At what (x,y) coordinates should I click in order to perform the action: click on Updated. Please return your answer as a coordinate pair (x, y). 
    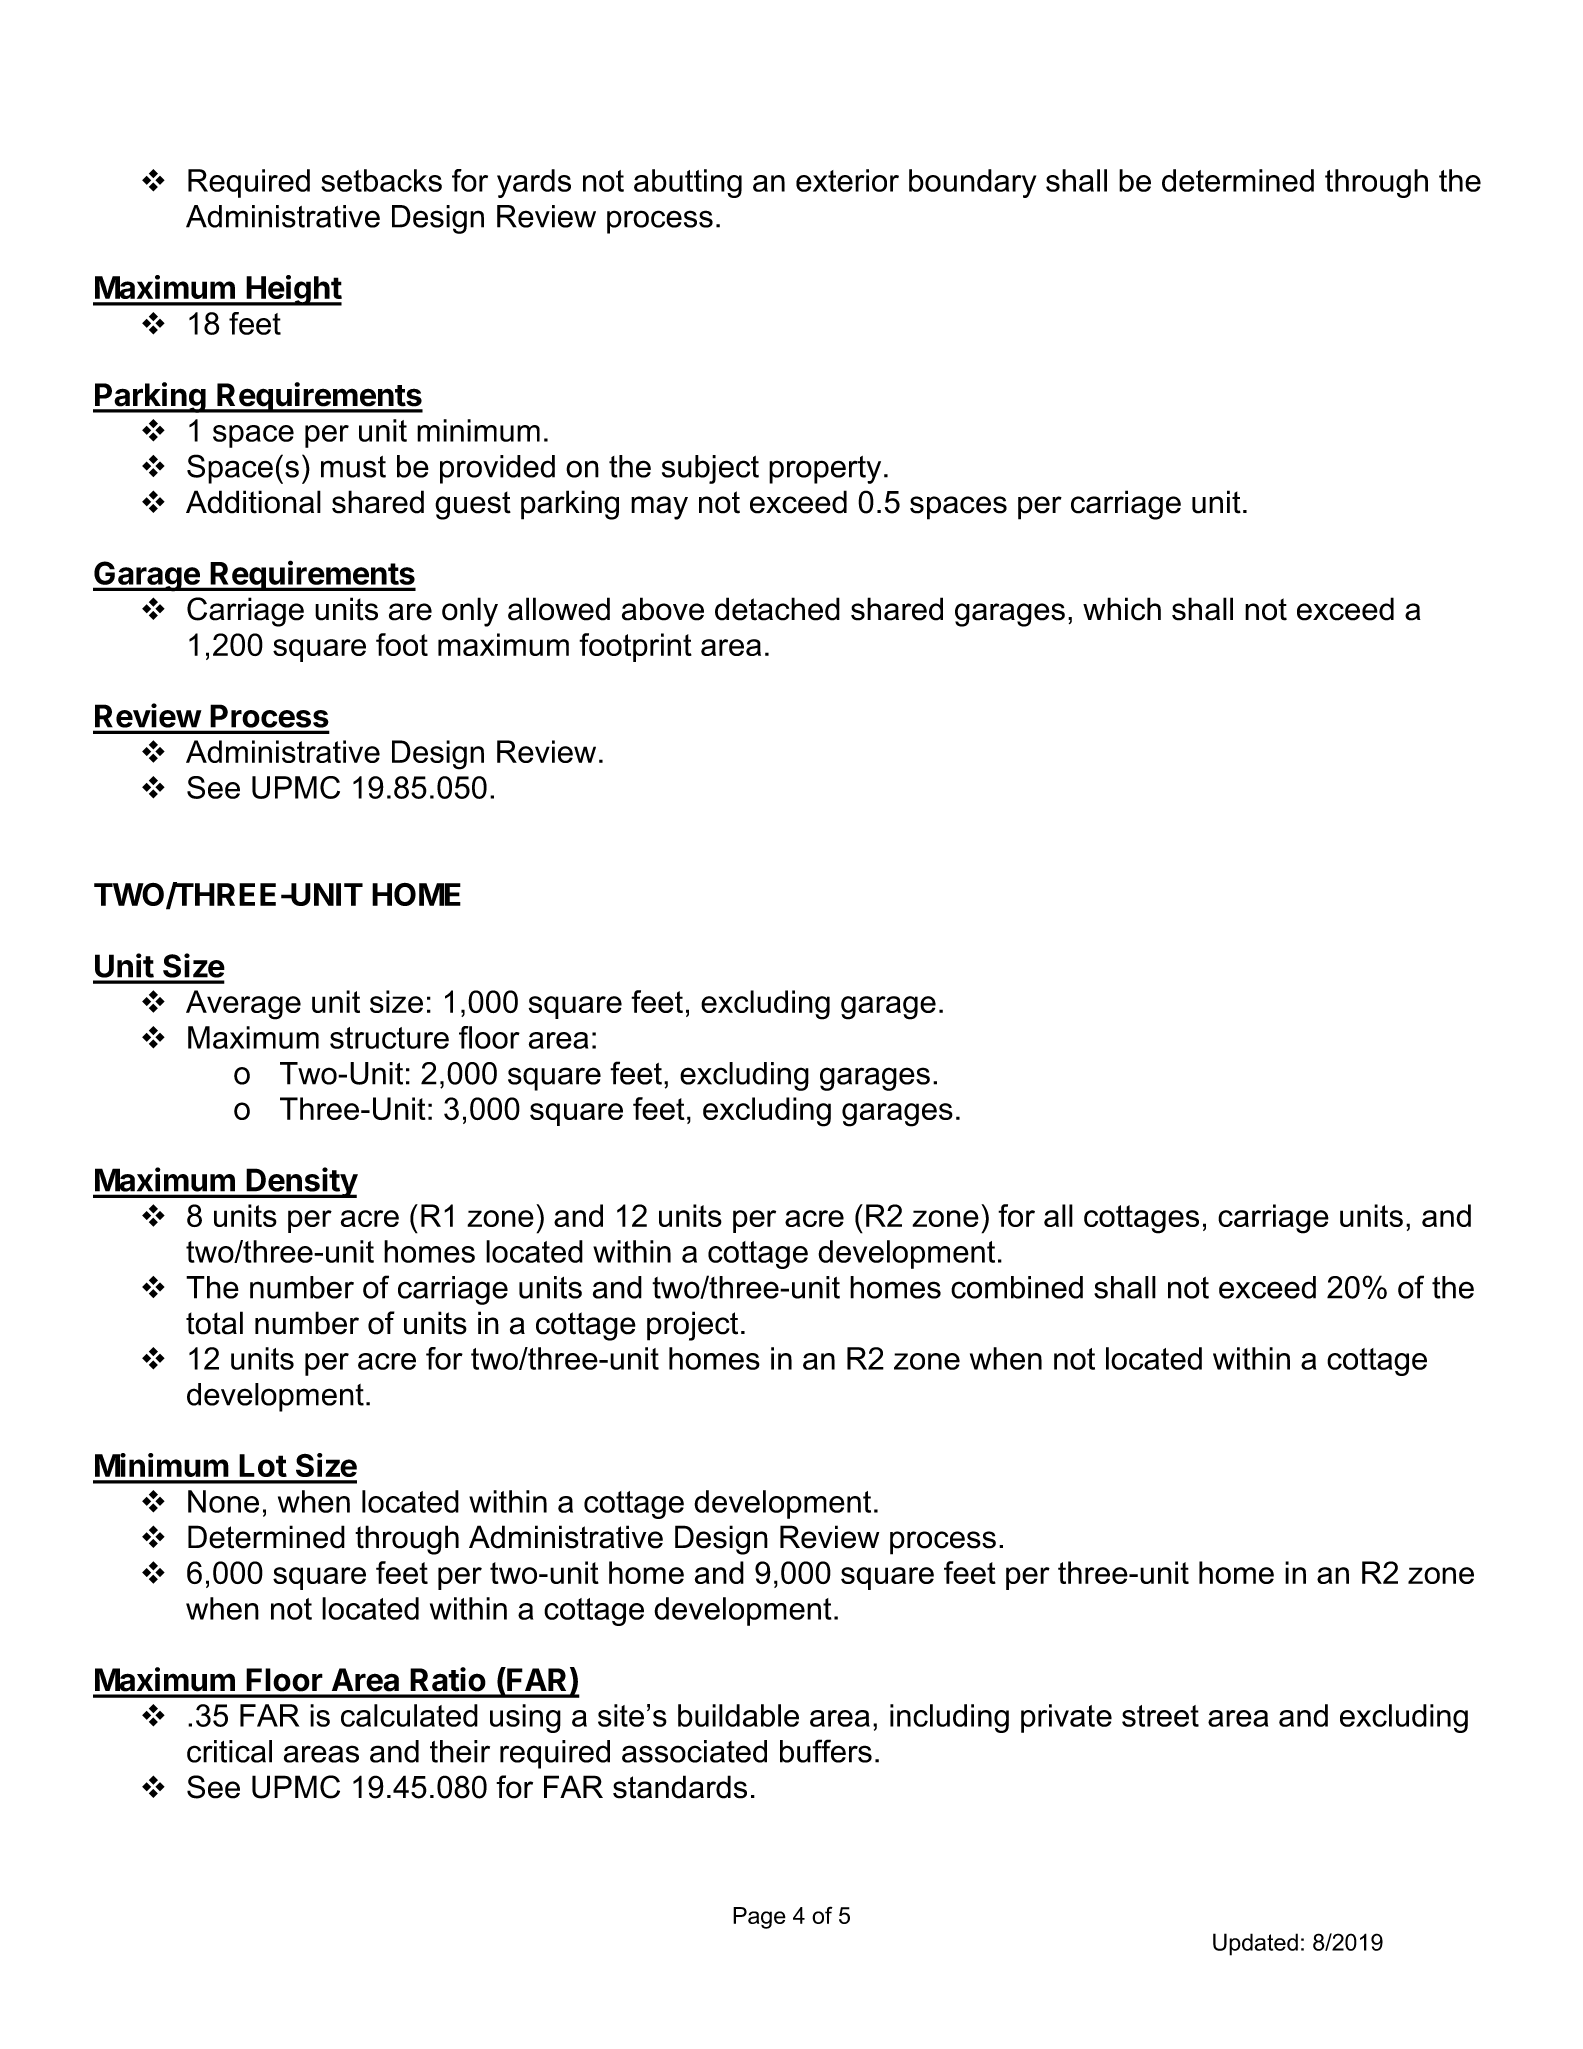
    Looking at the image, I should click on (1255, 1944).
